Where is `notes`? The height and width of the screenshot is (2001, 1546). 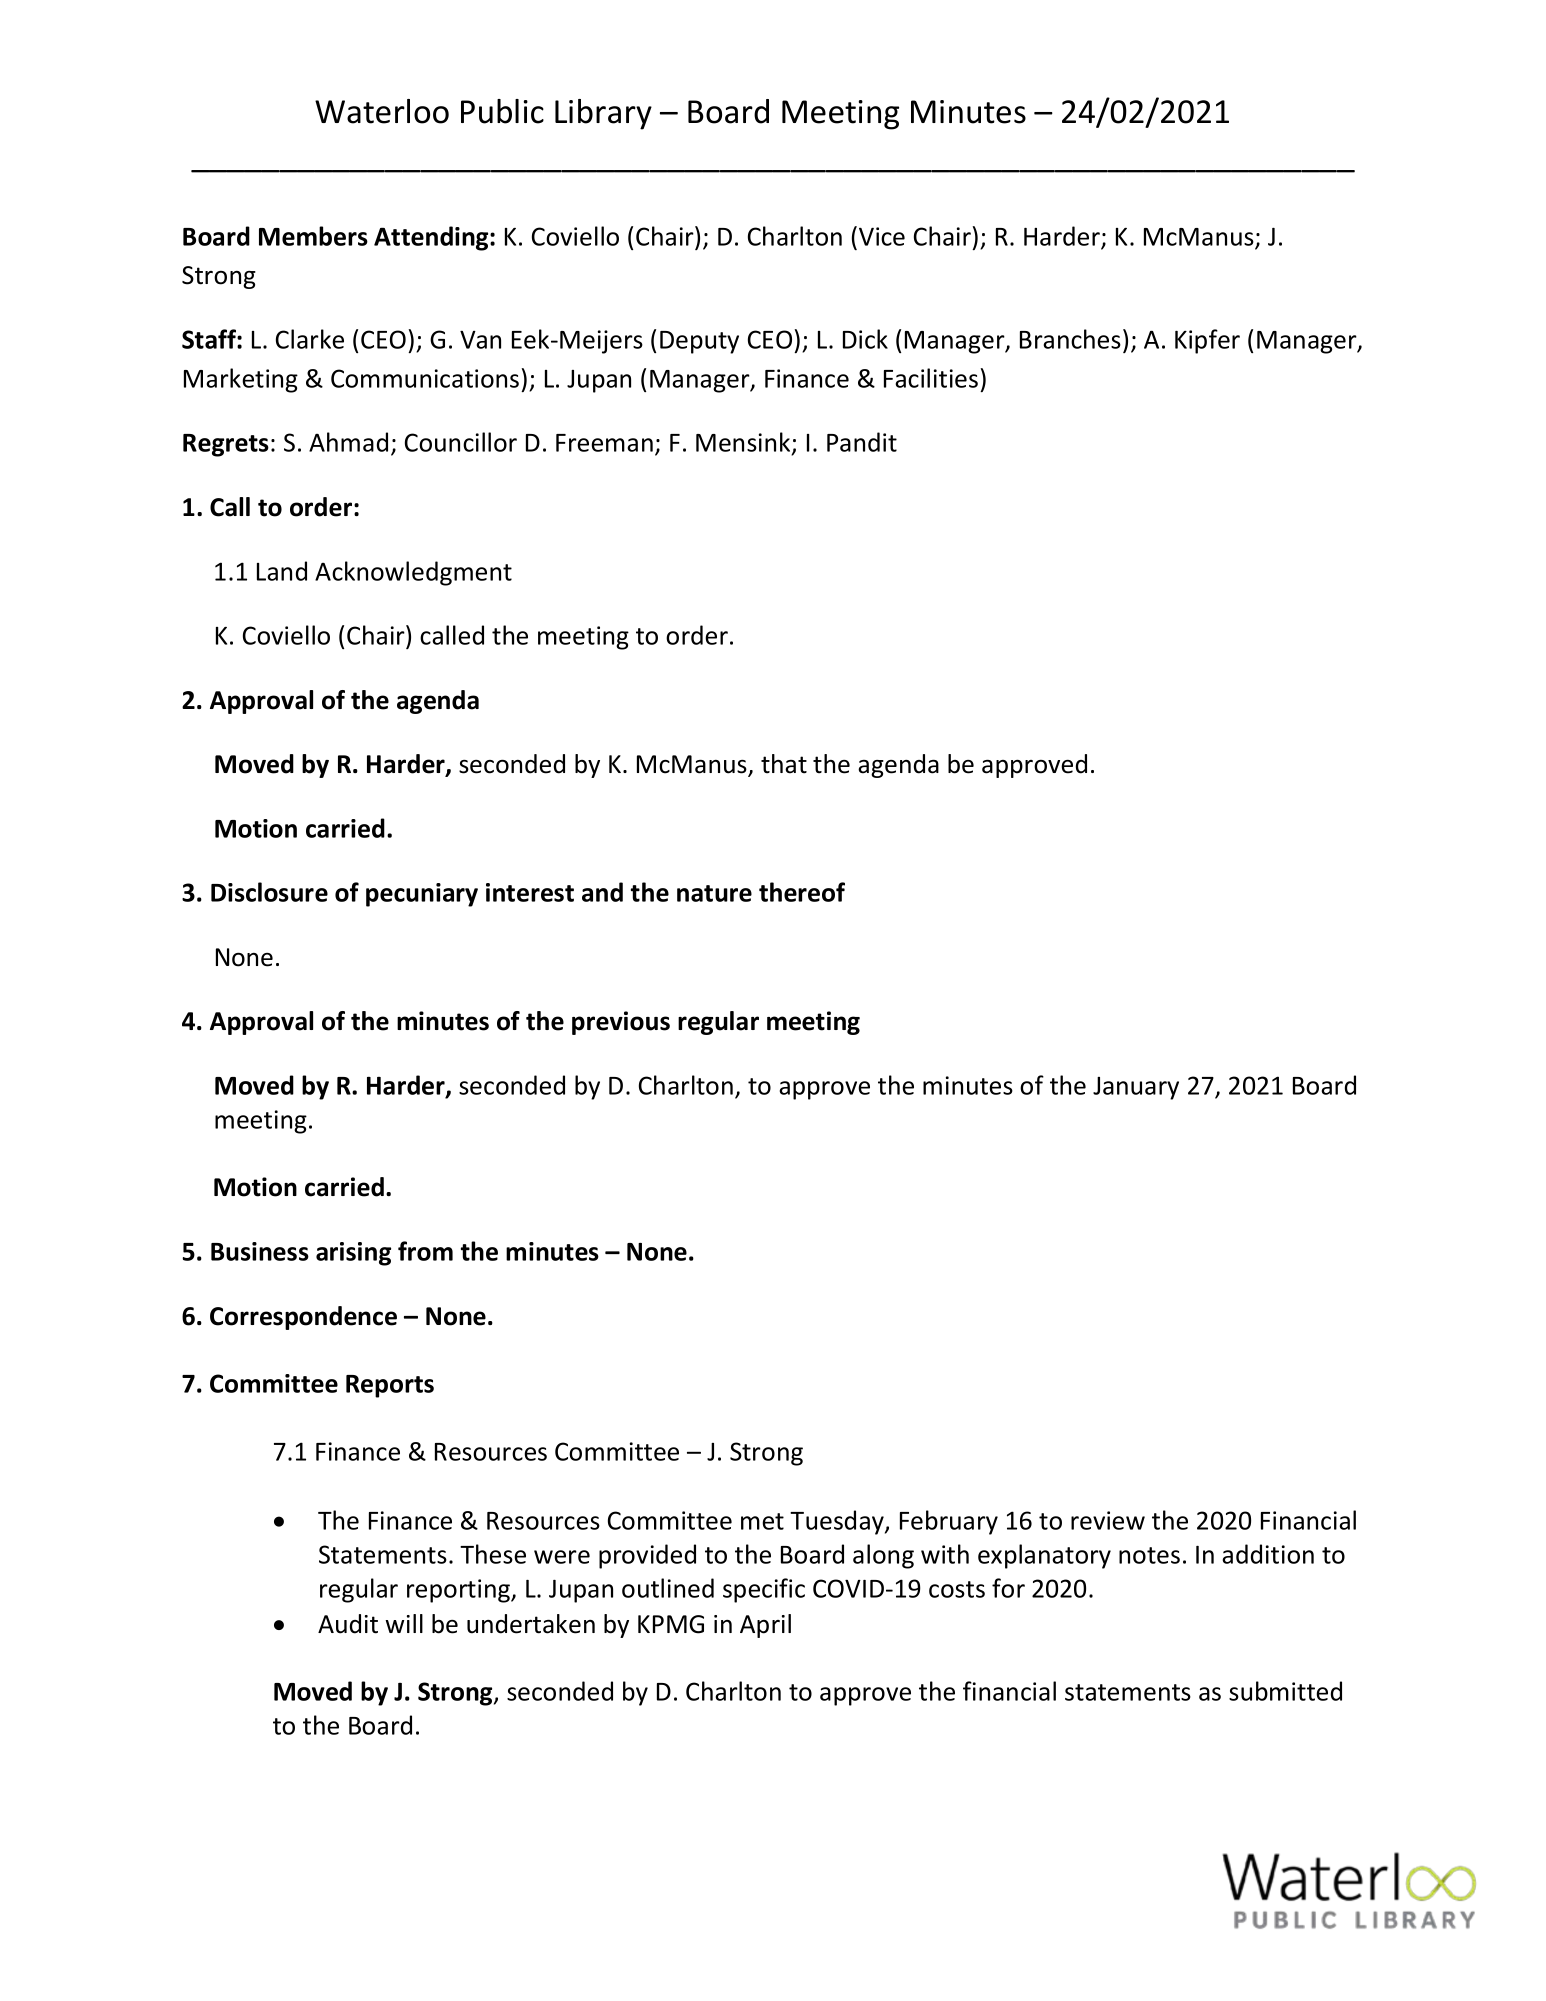
notes is located at coordinates (1149, 1555).
